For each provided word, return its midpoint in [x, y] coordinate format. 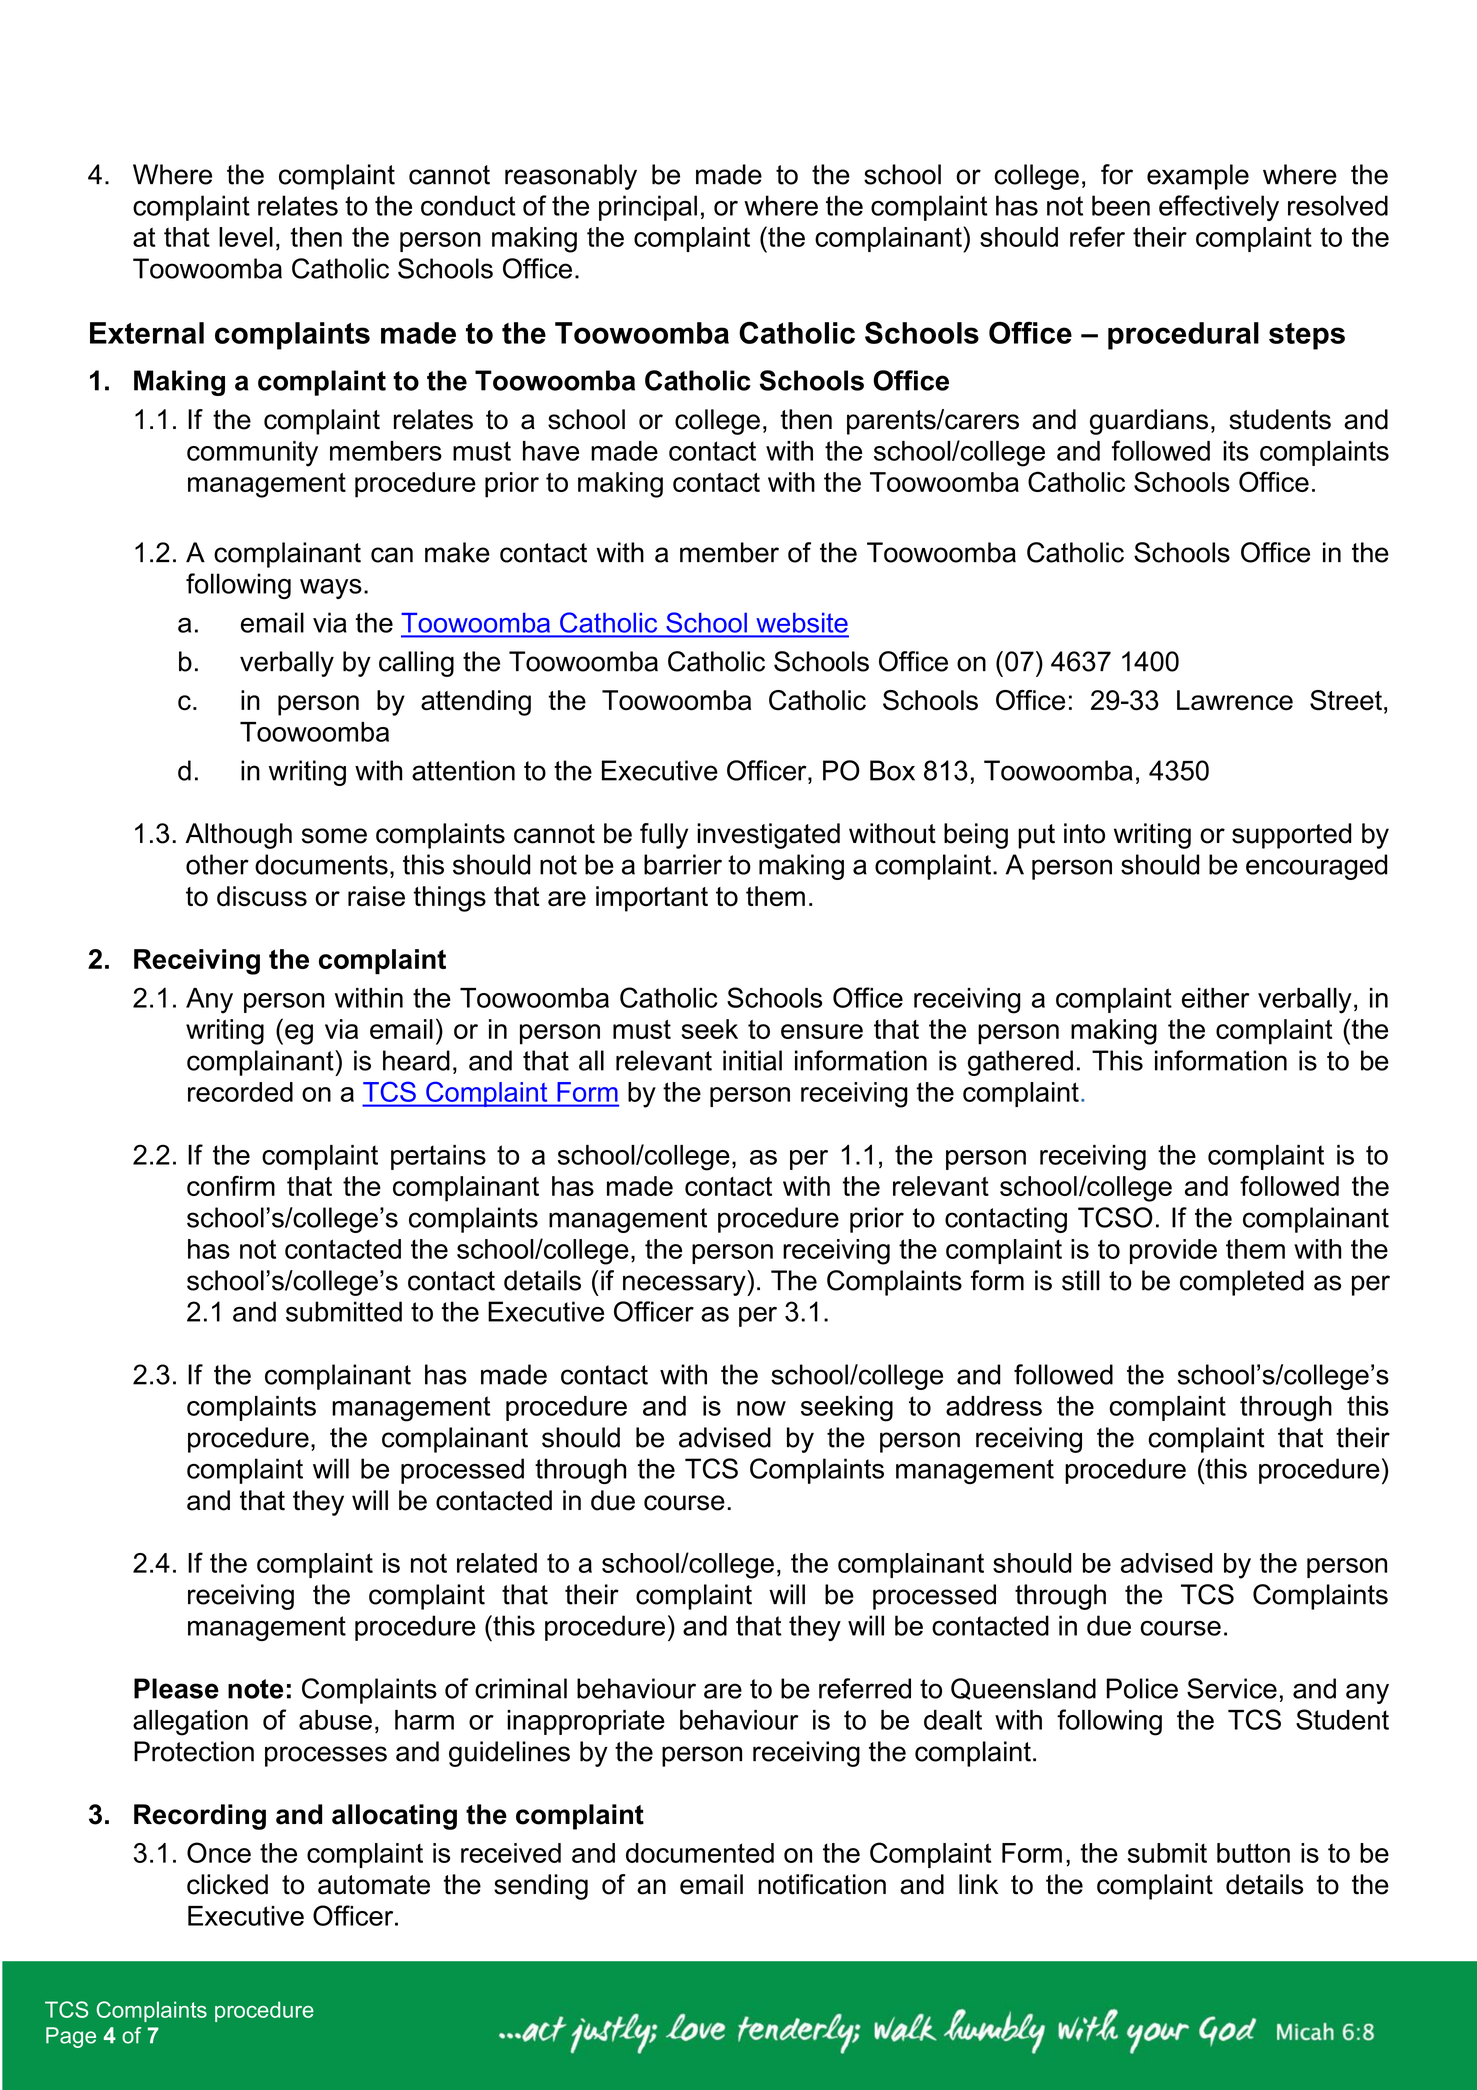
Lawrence [1235, 700]
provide [1173, 1251]
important [652, 899]
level [246, 237]
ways [331, 589]
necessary [685, 1285]
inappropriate [586, 1722]
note [255, 1689]
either [1215, 998]
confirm [231, 1185]
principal [648, 208]
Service [1232, 1688]
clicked [227, 1884]
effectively [1219, 208]
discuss [262, 896]
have [551, 451]
